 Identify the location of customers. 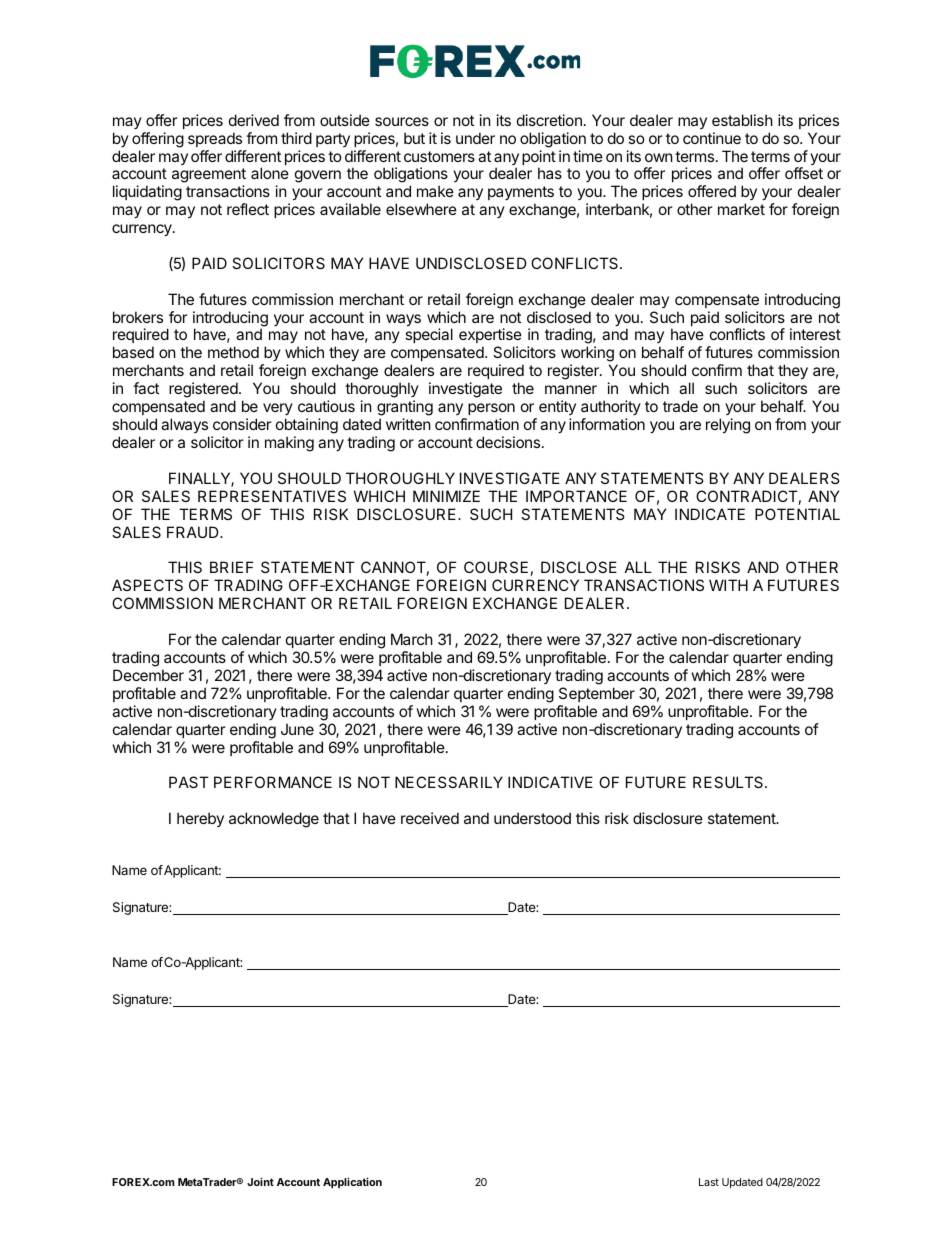
(439, 156).
